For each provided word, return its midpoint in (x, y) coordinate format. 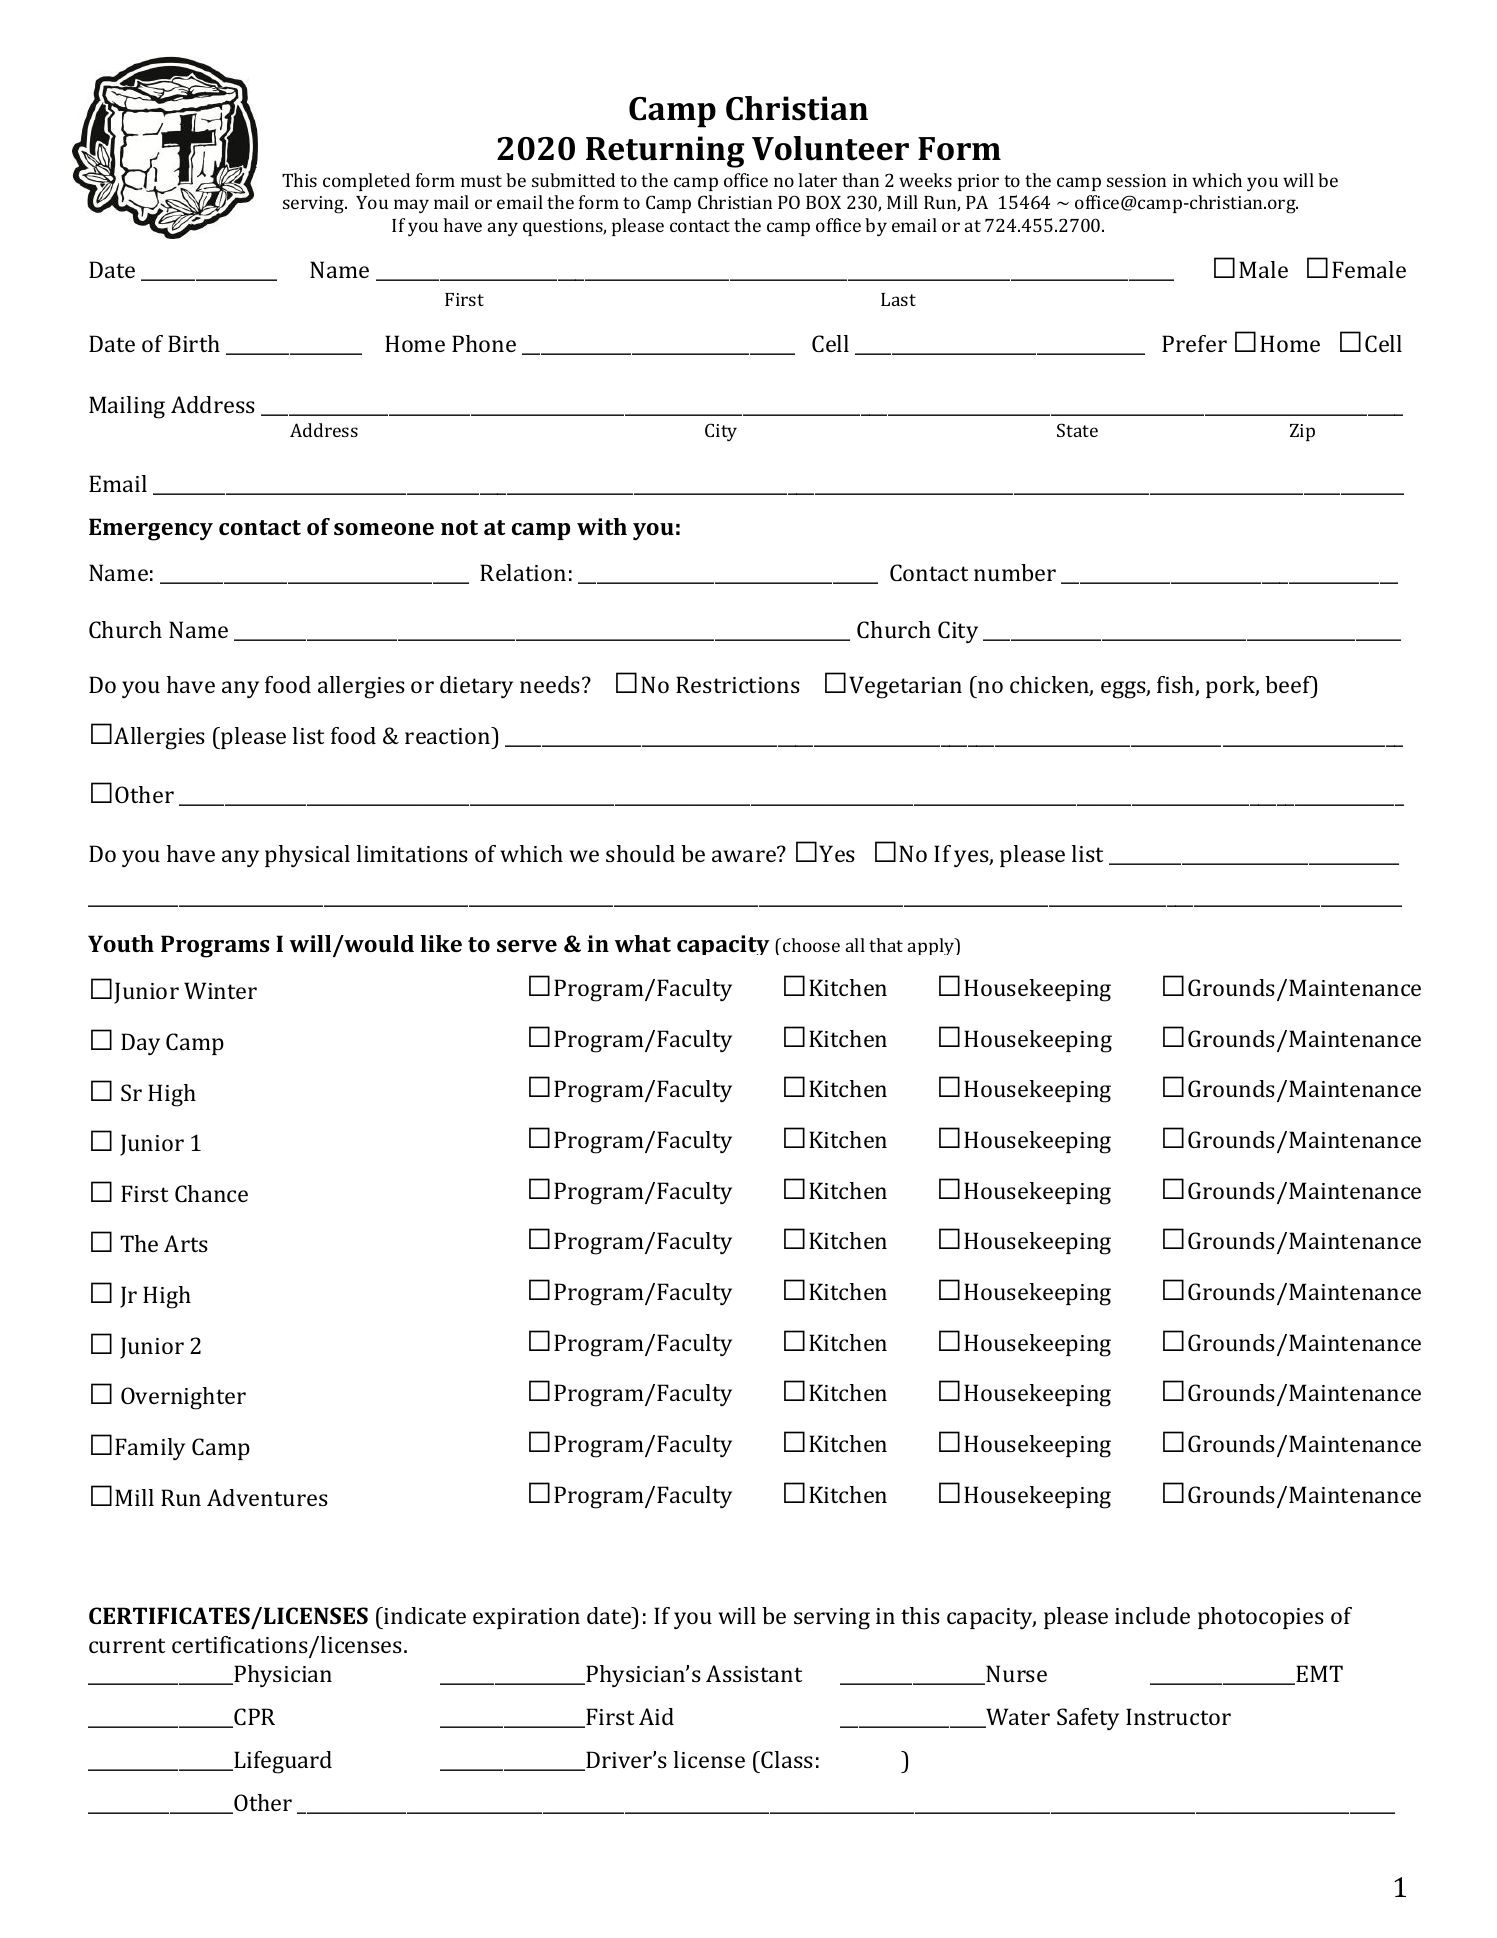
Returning (665, 152)
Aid (656, 1716)
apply (932, 946)
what (643, 943)
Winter (220, 990)
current (127, 1645)
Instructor (1178, 1716)
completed (366, 182)
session (1136, 180)
